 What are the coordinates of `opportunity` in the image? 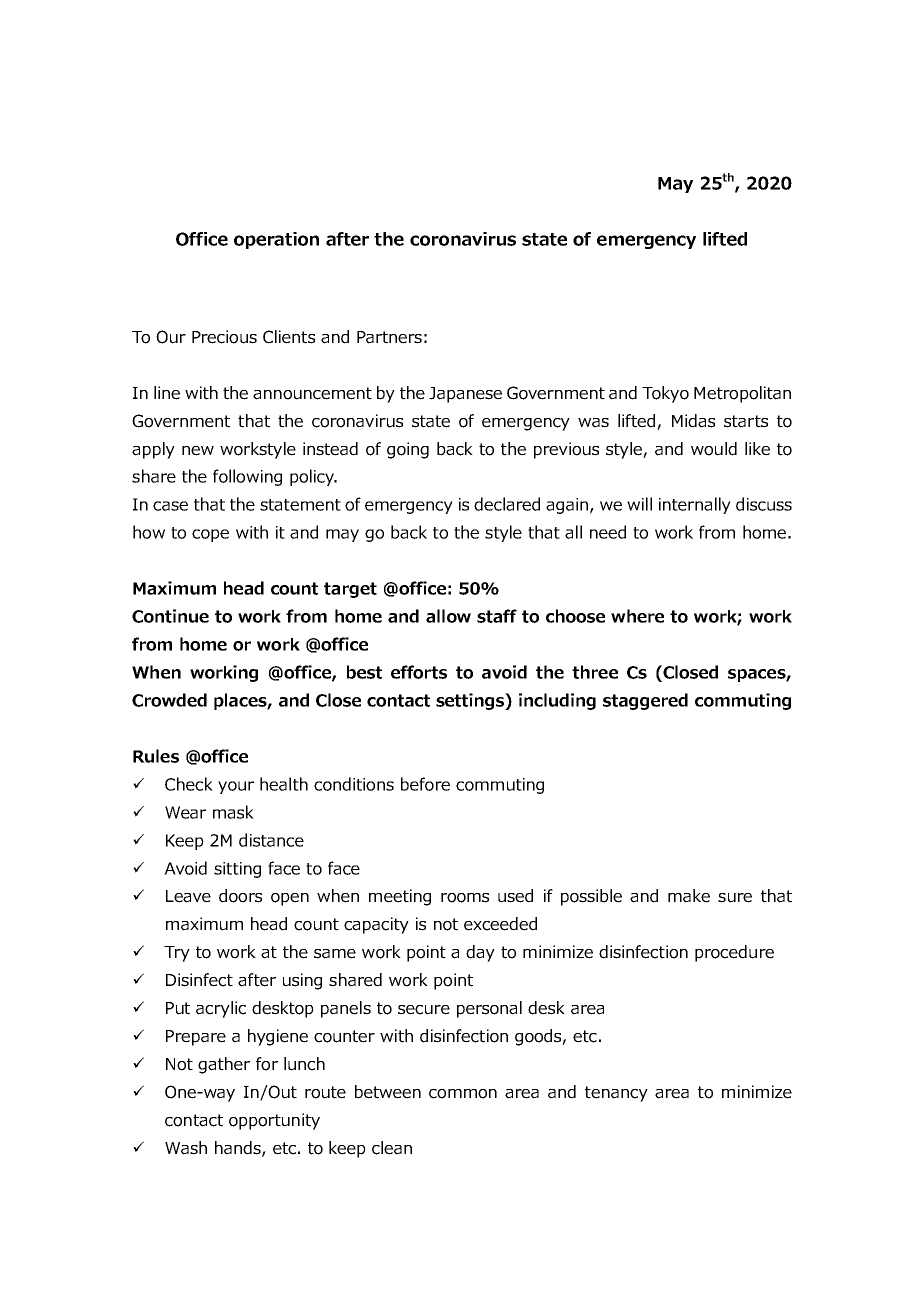 It's located at (274, 1121).
